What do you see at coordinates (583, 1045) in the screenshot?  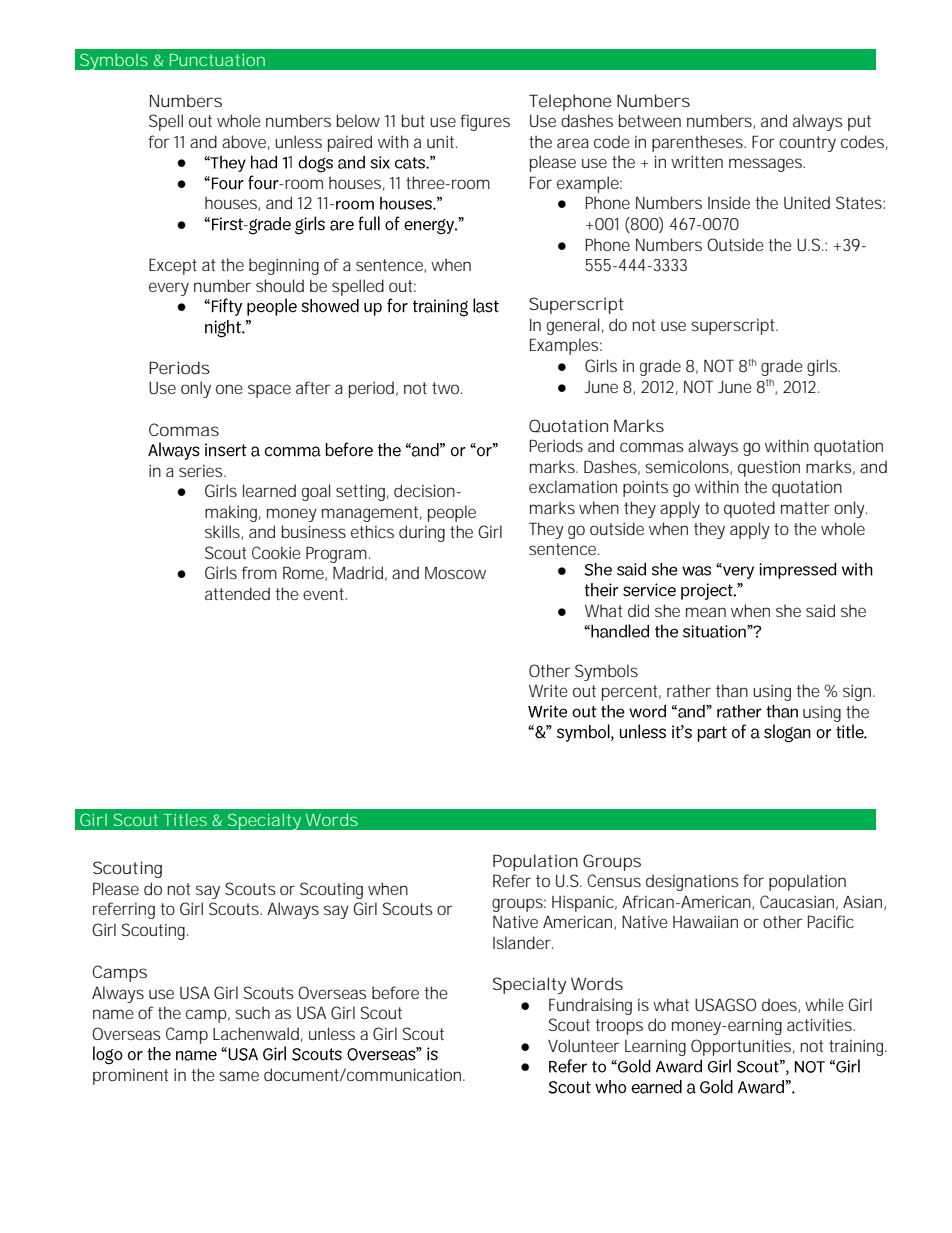 I see `Volunteer` at bounding box center [583, 1045].
